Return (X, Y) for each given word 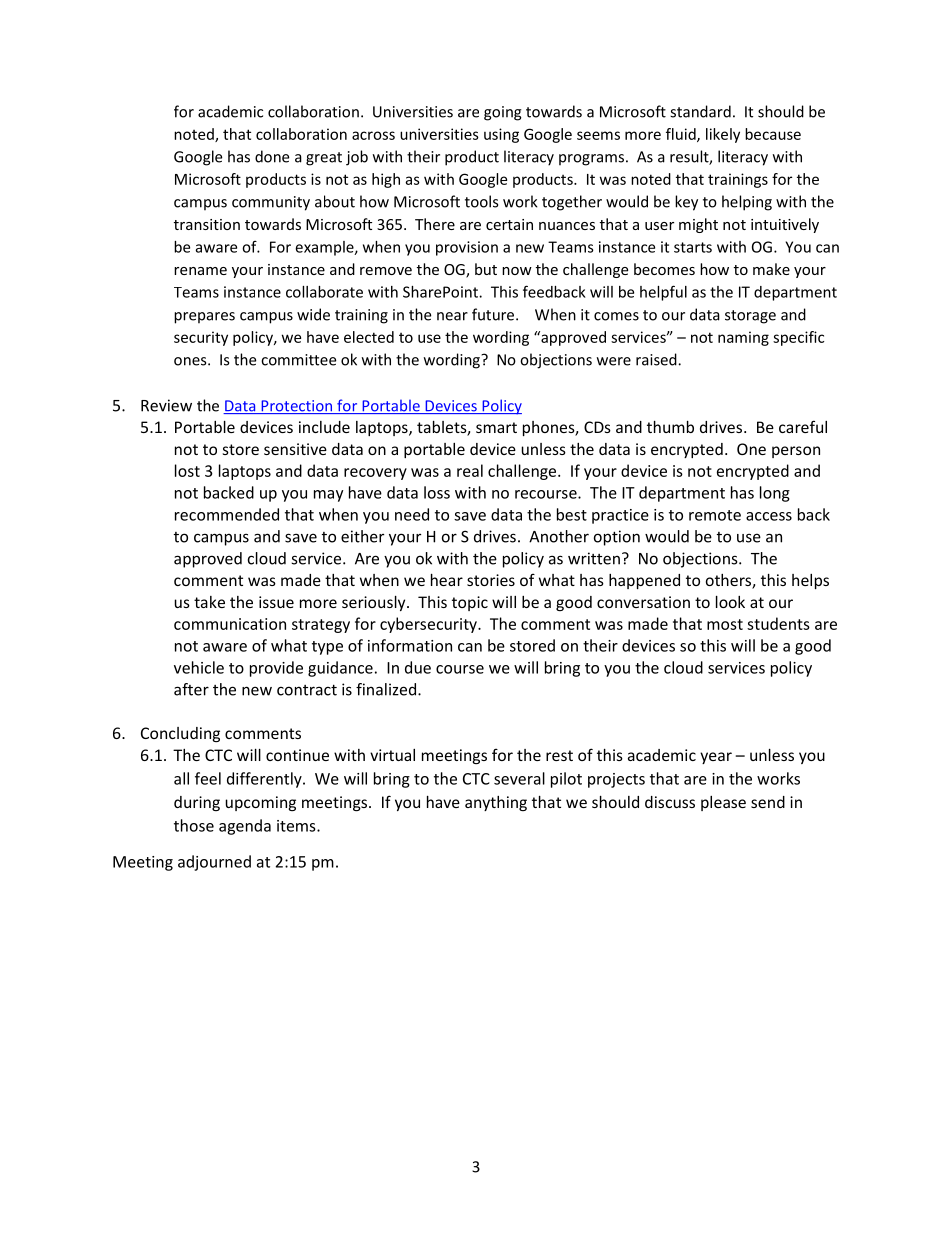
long (775, 494)
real (470, 470)
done (272, 156)
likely (723, 135)
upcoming (260, 803)
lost (187, 470)
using (501, 135)
